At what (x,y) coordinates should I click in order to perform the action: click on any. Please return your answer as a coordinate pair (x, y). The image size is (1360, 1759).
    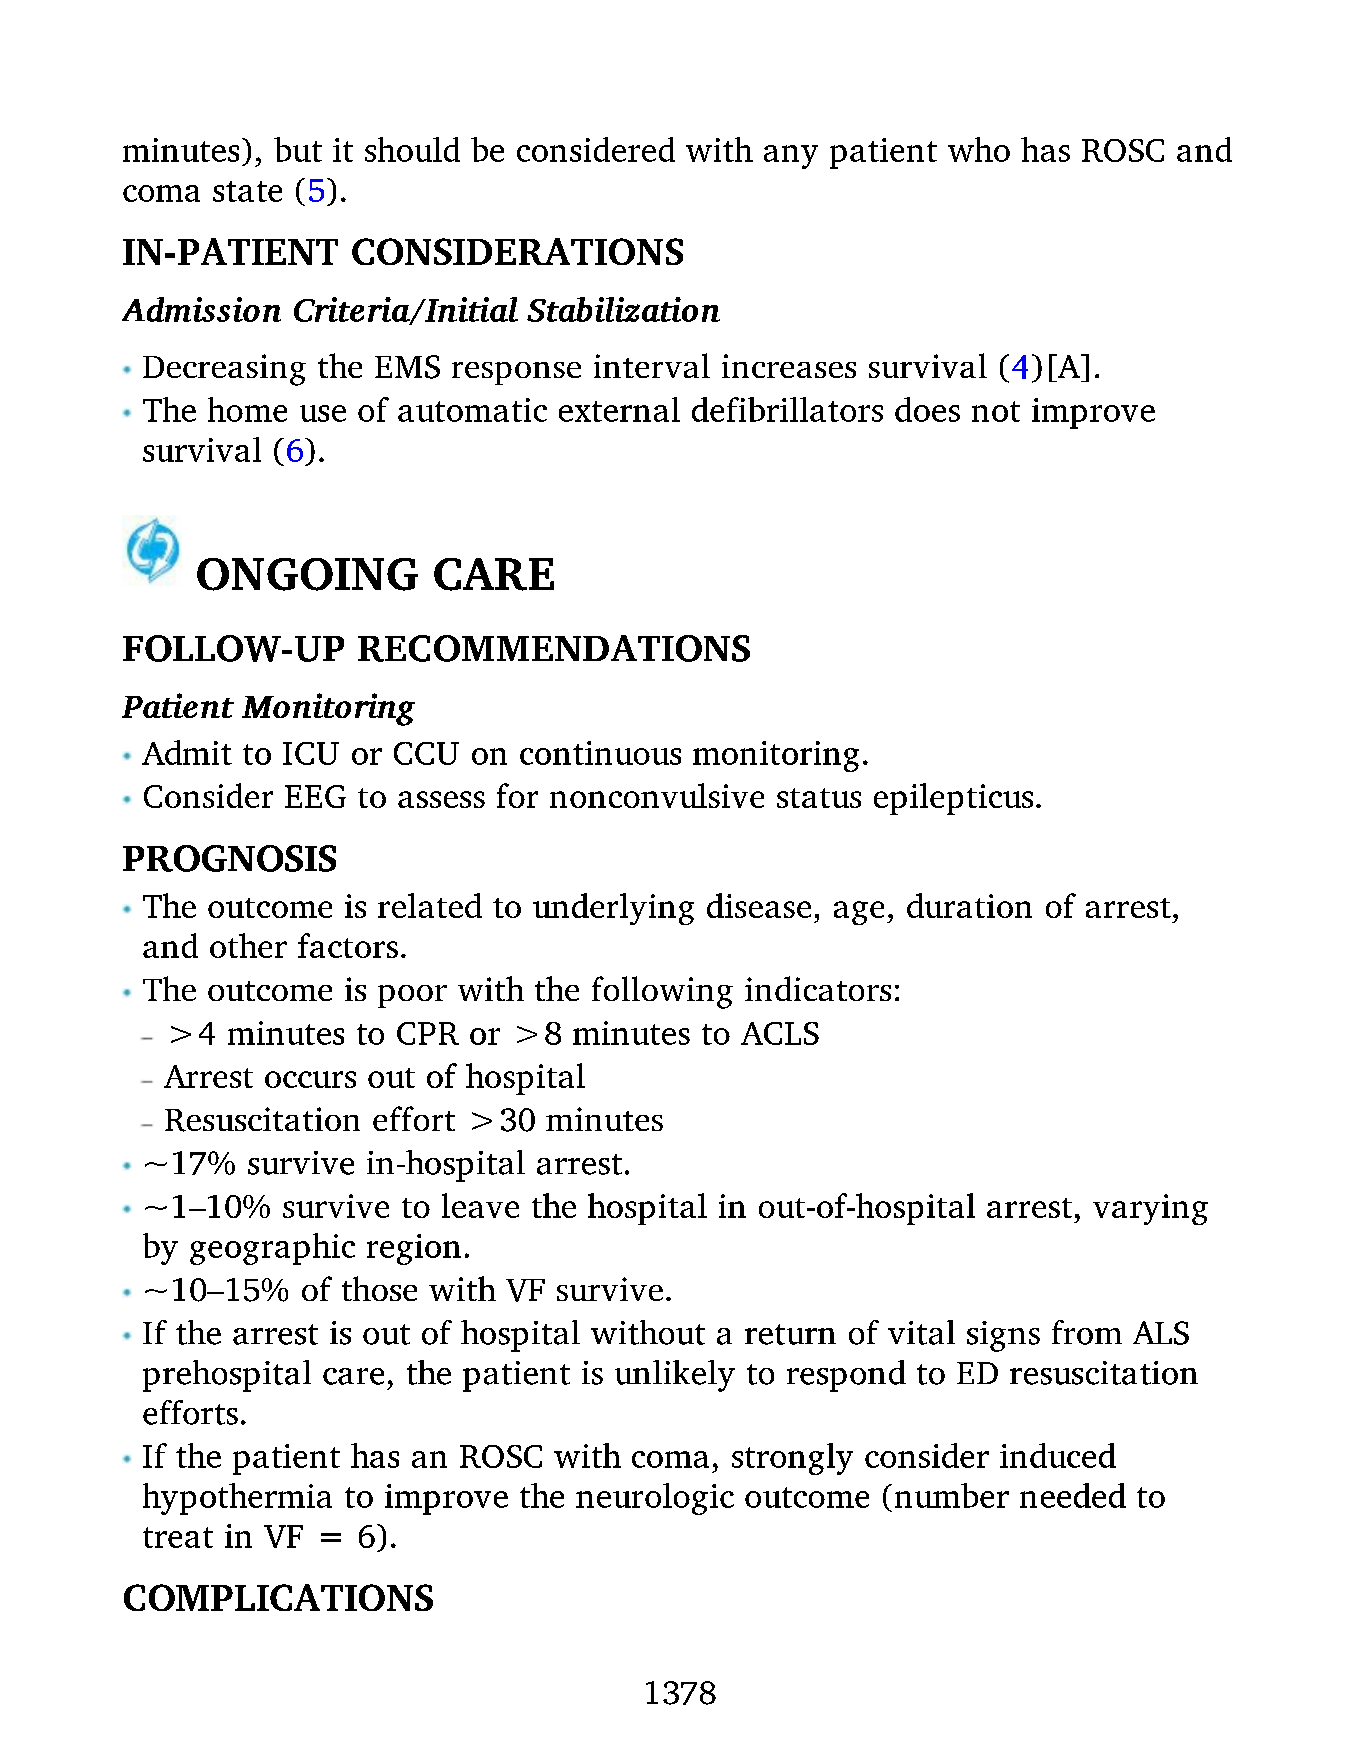
    Looking at the image, I should click on (791, 157).
